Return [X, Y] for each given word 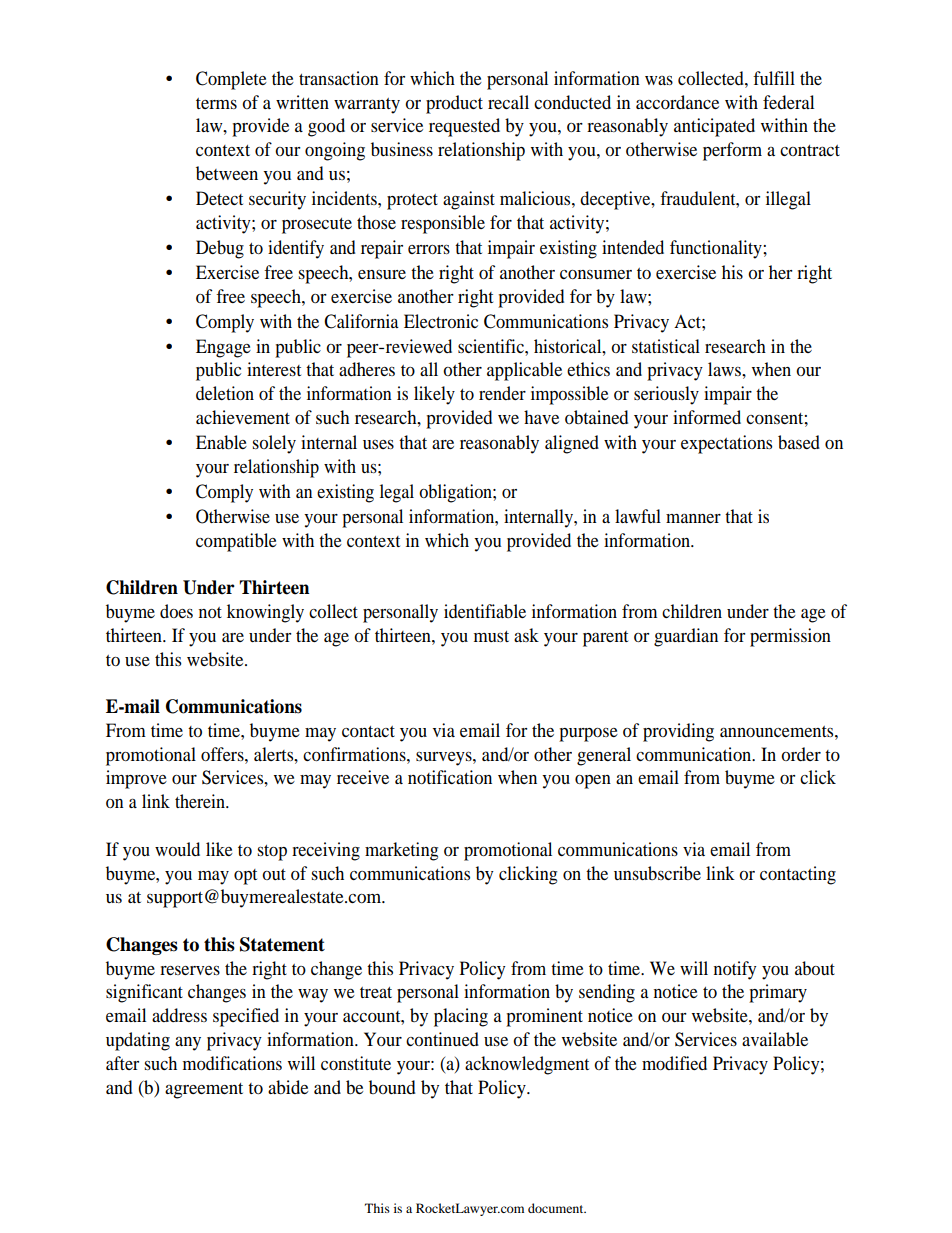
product [454, 104]
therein [201, 801]
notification [450, 777]
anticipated [714, 127]
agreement [204, 1091]
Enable [221, 442]
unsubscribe [657, 873]
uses [378, 444]
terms [216, 103]
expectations [726, 444]
